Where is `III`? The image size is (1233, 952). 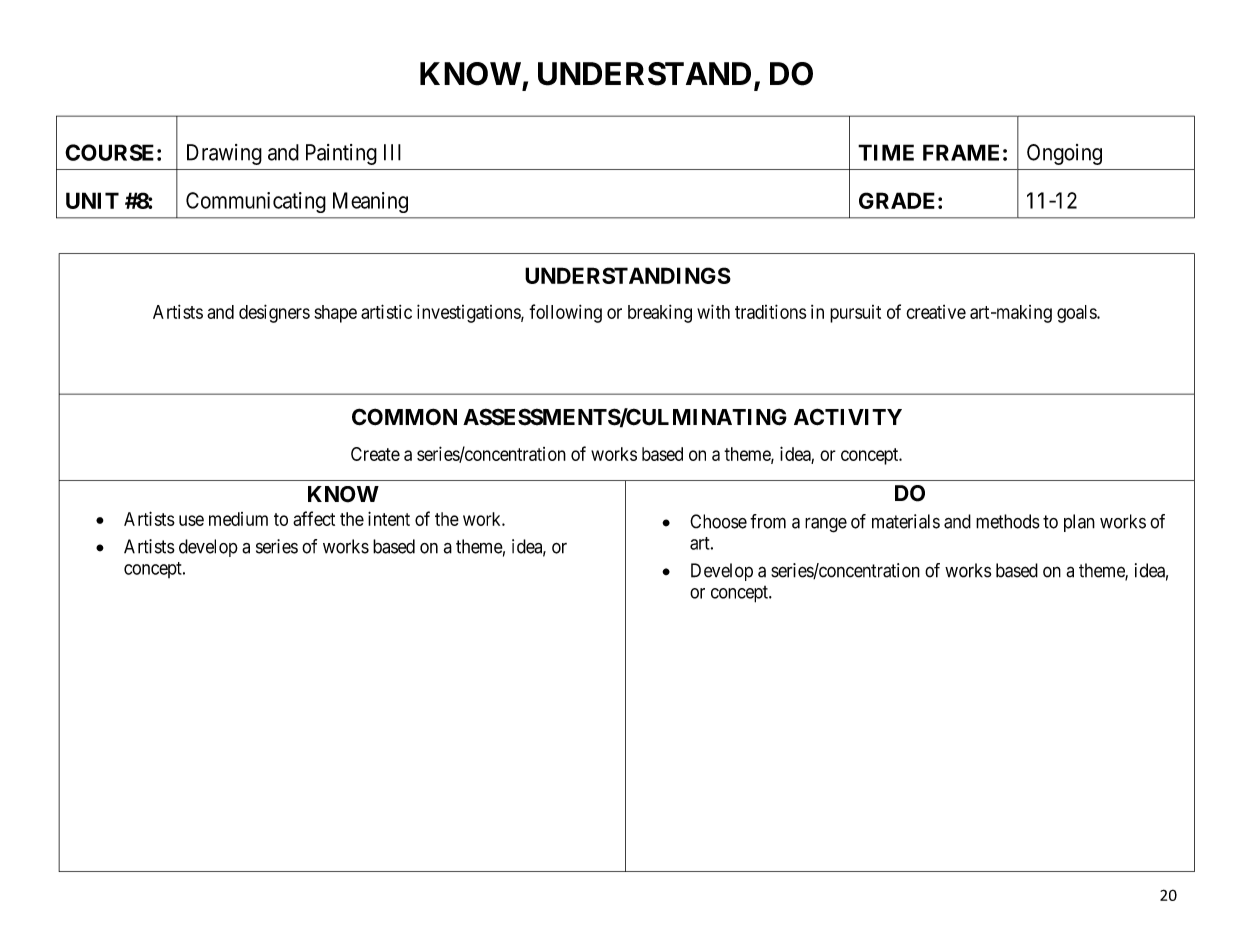
III is located at coordinates (392, 152).
